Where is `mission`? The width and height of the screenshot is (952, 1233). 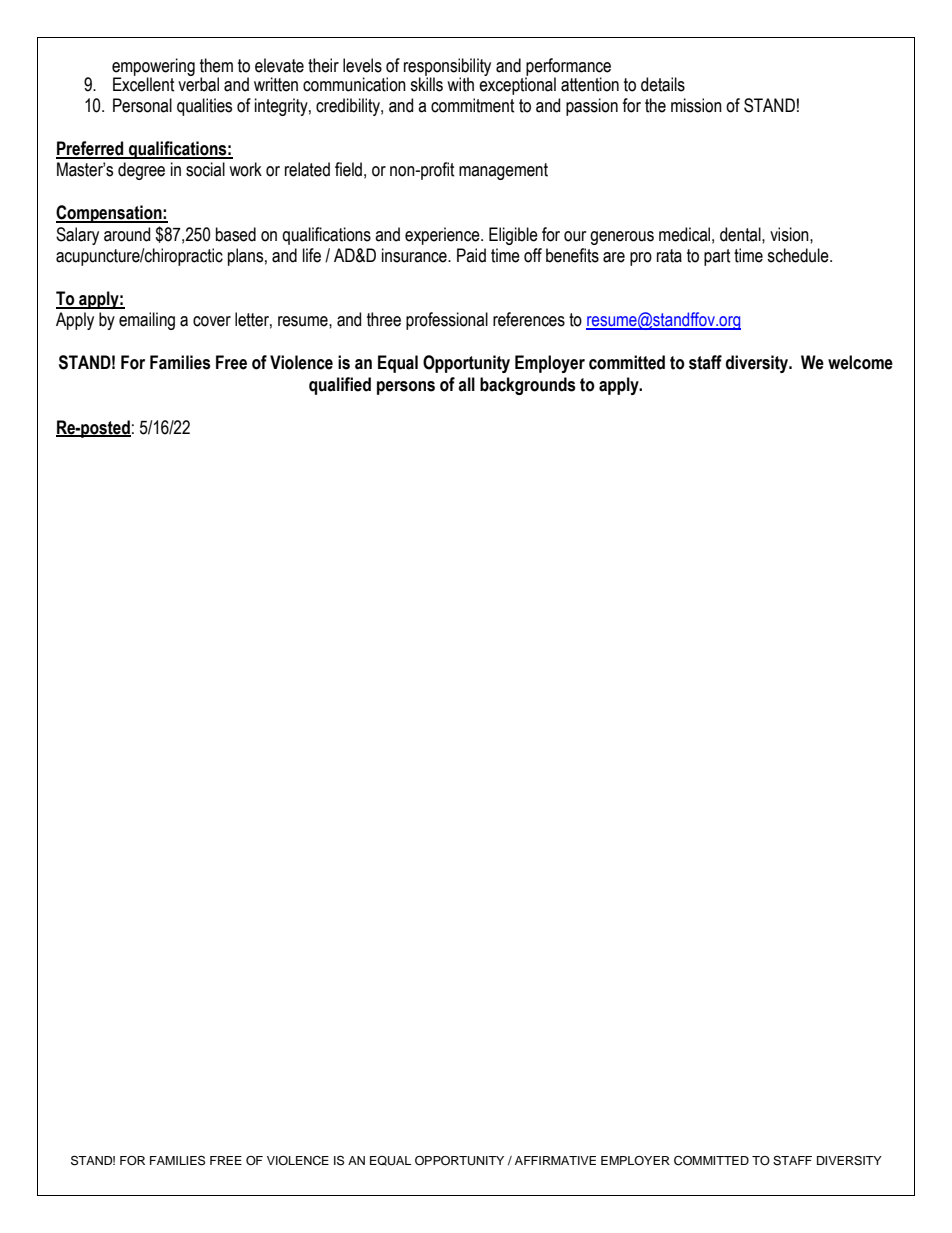 mission is located at coordinates (696, 105).
